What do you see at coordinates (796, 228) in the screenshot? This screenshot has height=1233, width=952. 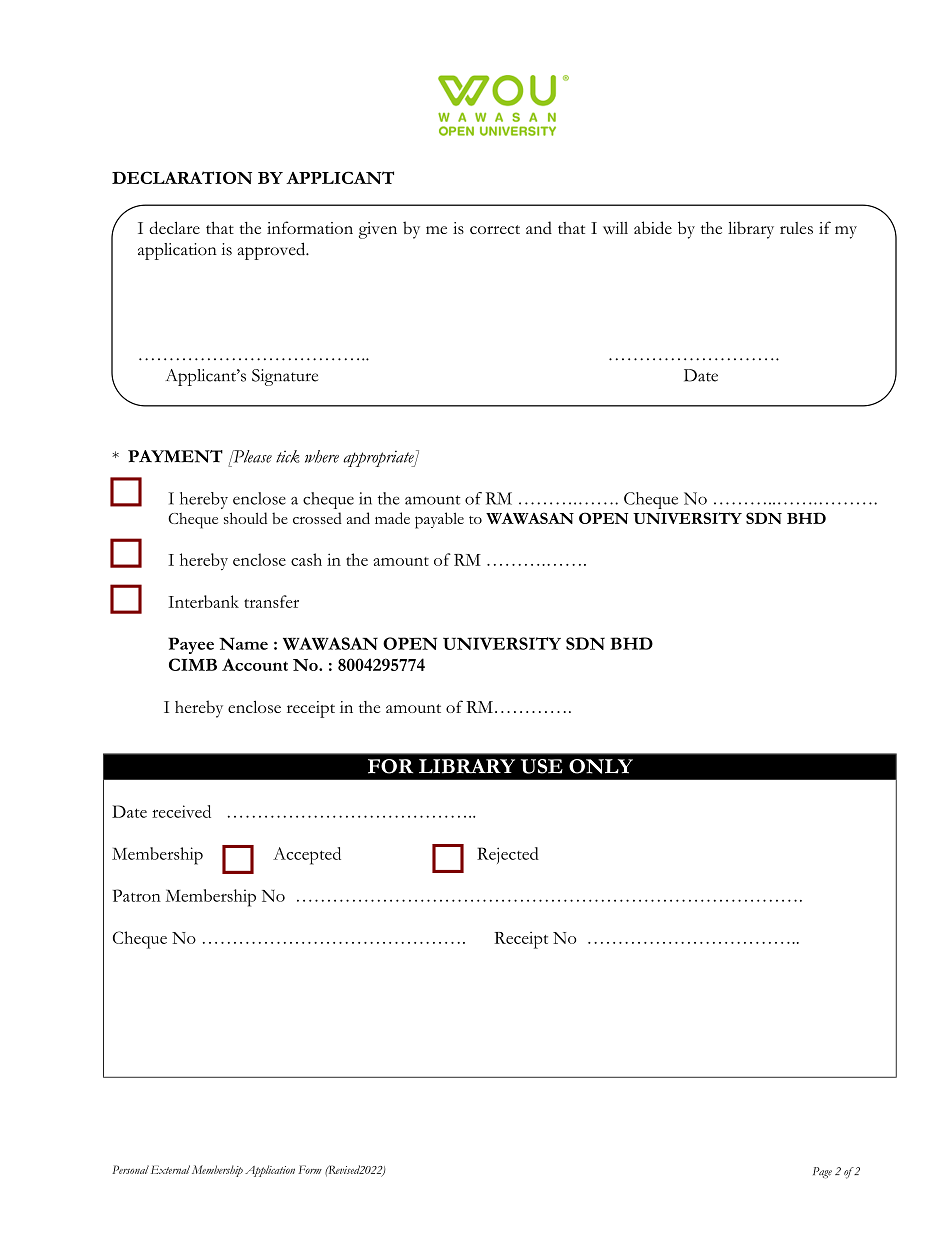 I see `rules` at bounding box center [796, 228].
